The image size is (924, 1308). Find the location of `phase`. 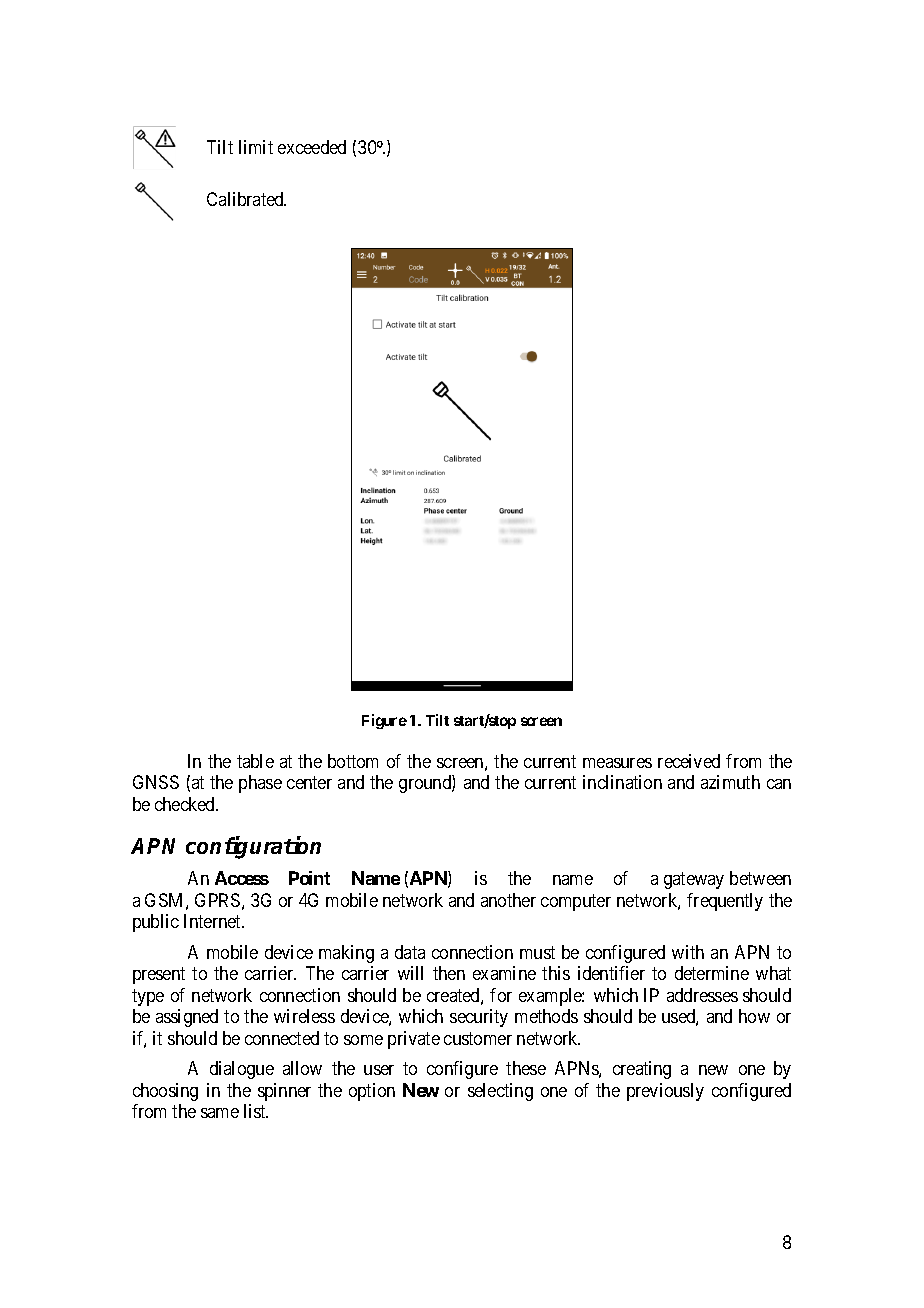

phase is located at coordinates (260, 784).
